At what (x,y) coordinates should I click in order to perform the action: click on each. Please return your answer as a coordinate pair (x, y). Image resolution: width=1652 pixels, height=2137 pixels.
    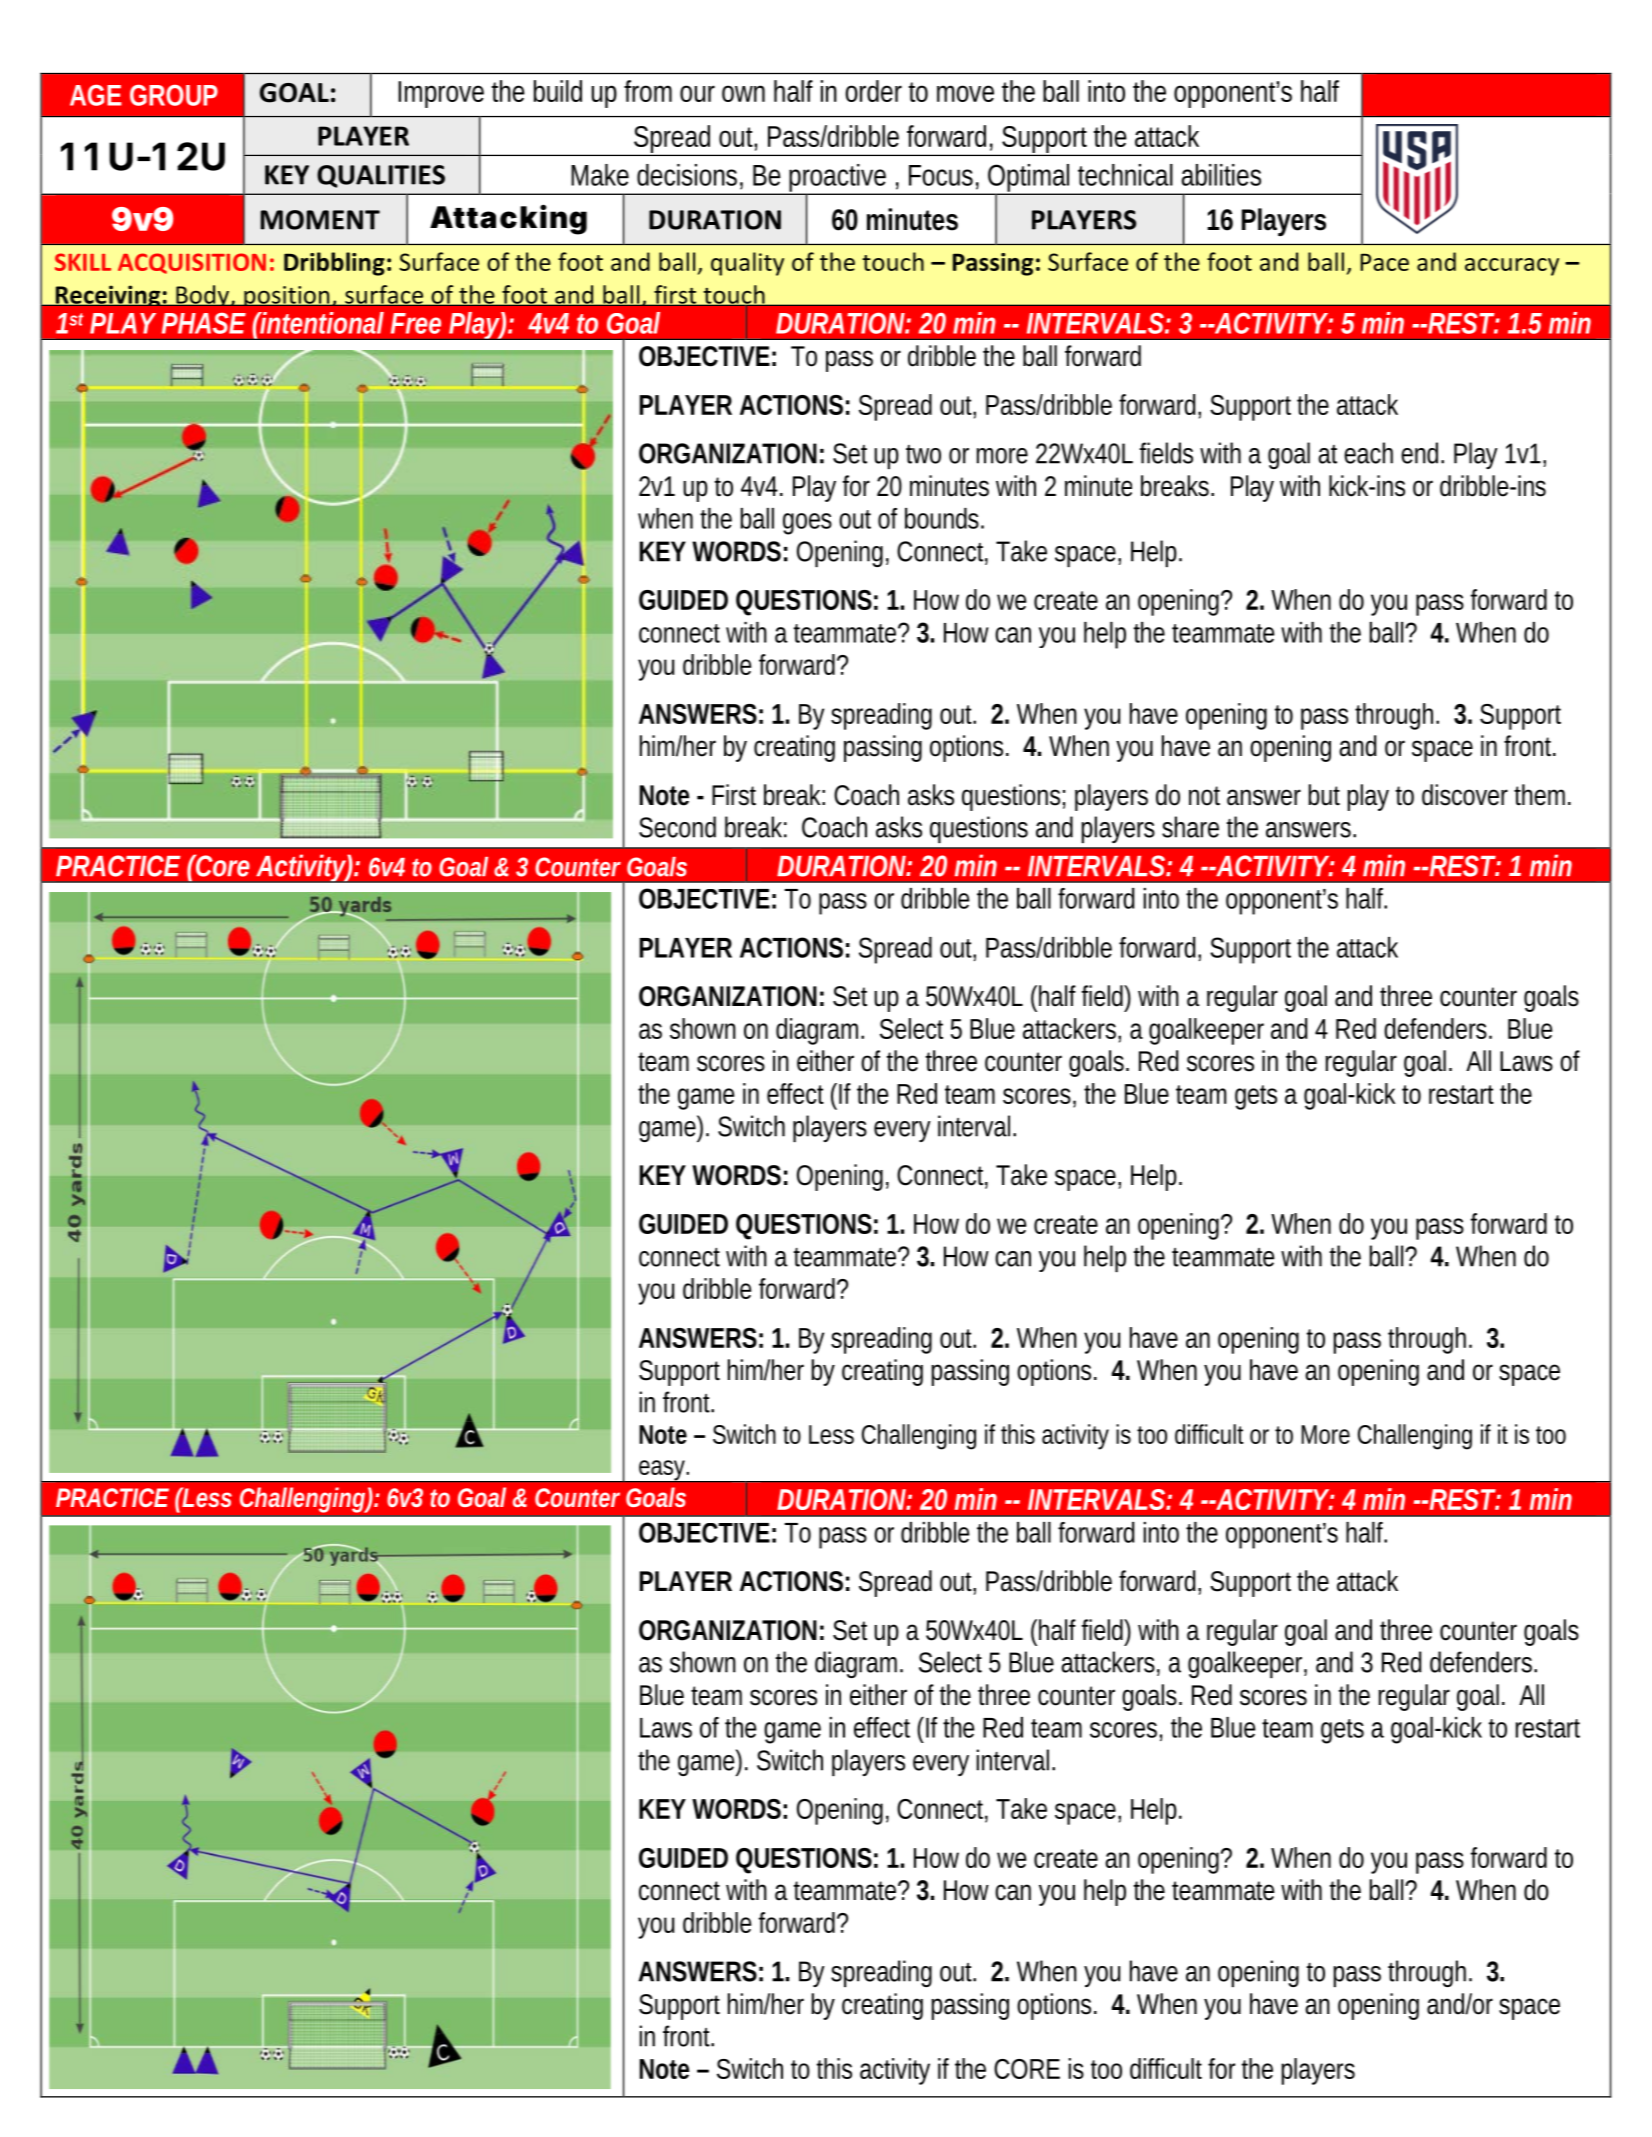
    Looking at the image, I should click on (1368, 453).
